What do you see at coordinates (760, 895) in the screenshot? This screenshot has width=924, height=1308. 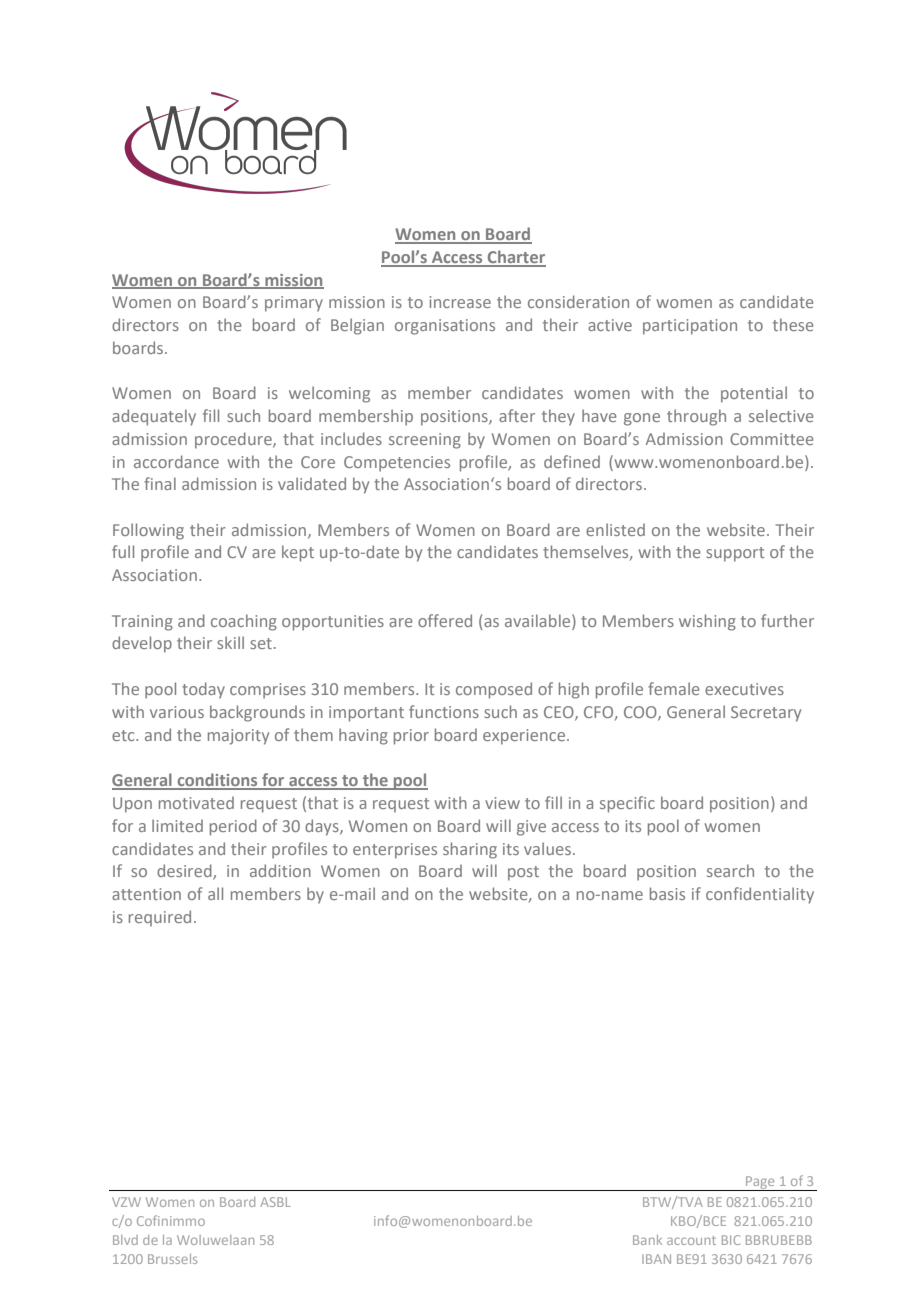 I see `confidentiality` at bounding box center [760, 895].
